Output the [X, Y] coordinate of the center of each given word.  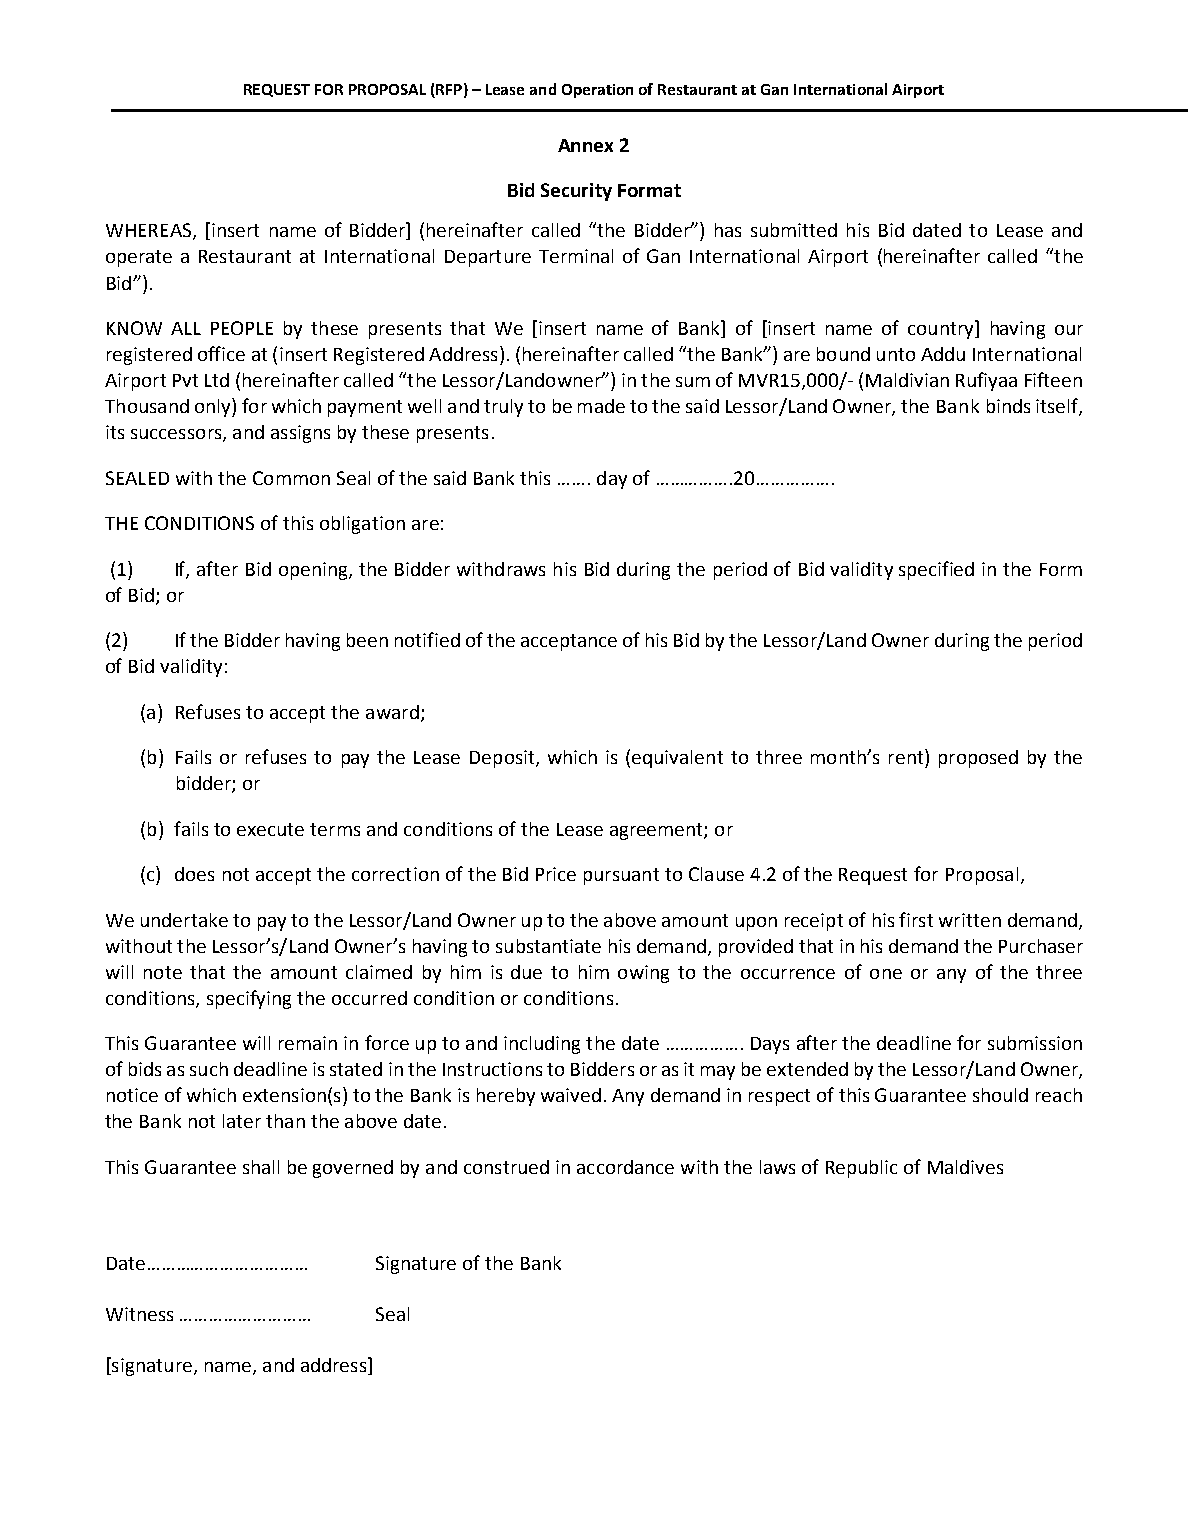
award [392, 712]
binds [1008, 406]
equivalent [677, 759]
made [601, 406]
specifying [249, 999]
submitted [794, 230]
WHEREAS [150, 231]
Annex [585, 145]
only [214, 407]
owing [643, 974]
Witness [139, 1314]
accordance [625, 1167]
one [886, 974]
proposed [978, 759]
